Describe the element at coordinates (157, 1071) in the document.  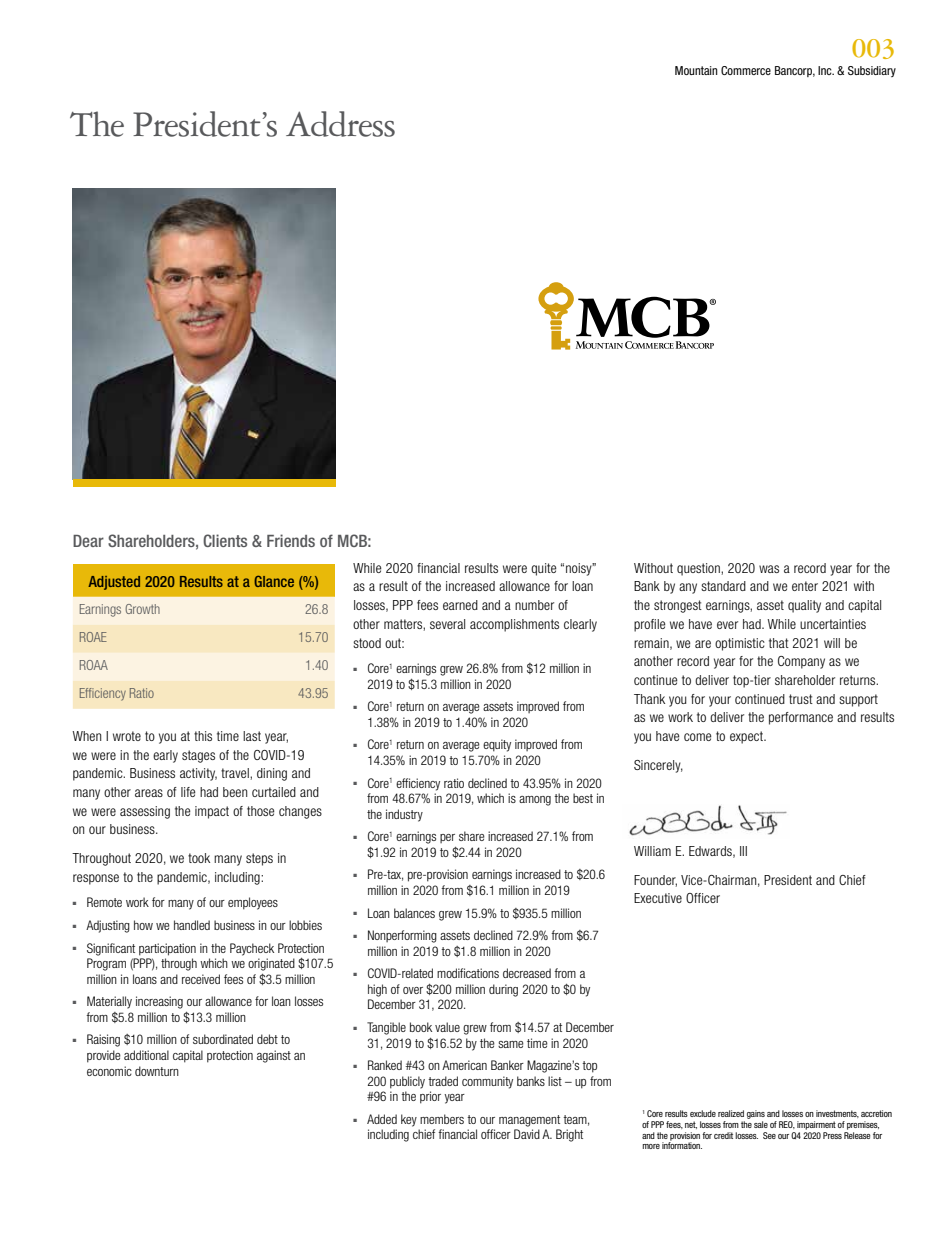
I see `downturn` at that location.
